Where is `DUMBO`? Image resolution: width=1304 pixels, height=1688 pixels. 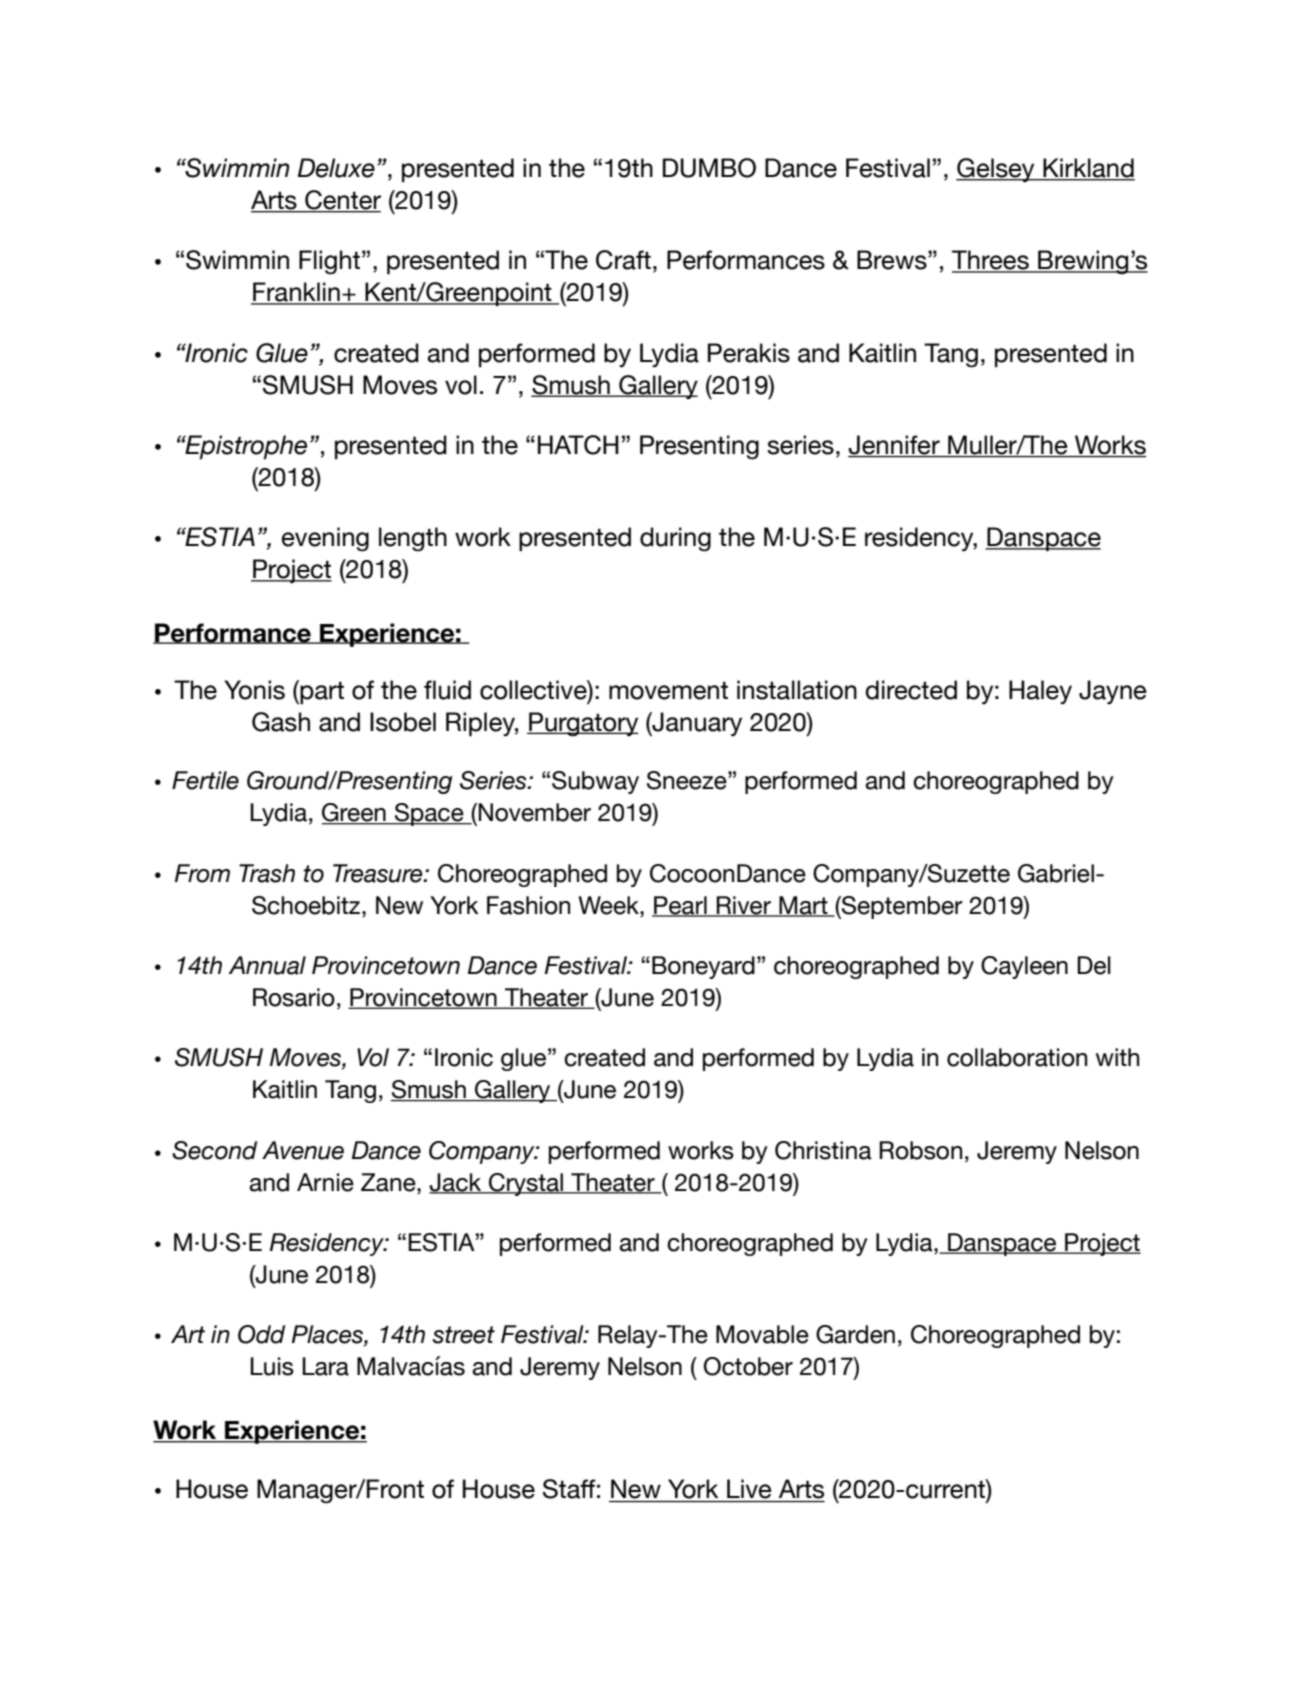
DUMBO is located at coordinates (709, 168).
